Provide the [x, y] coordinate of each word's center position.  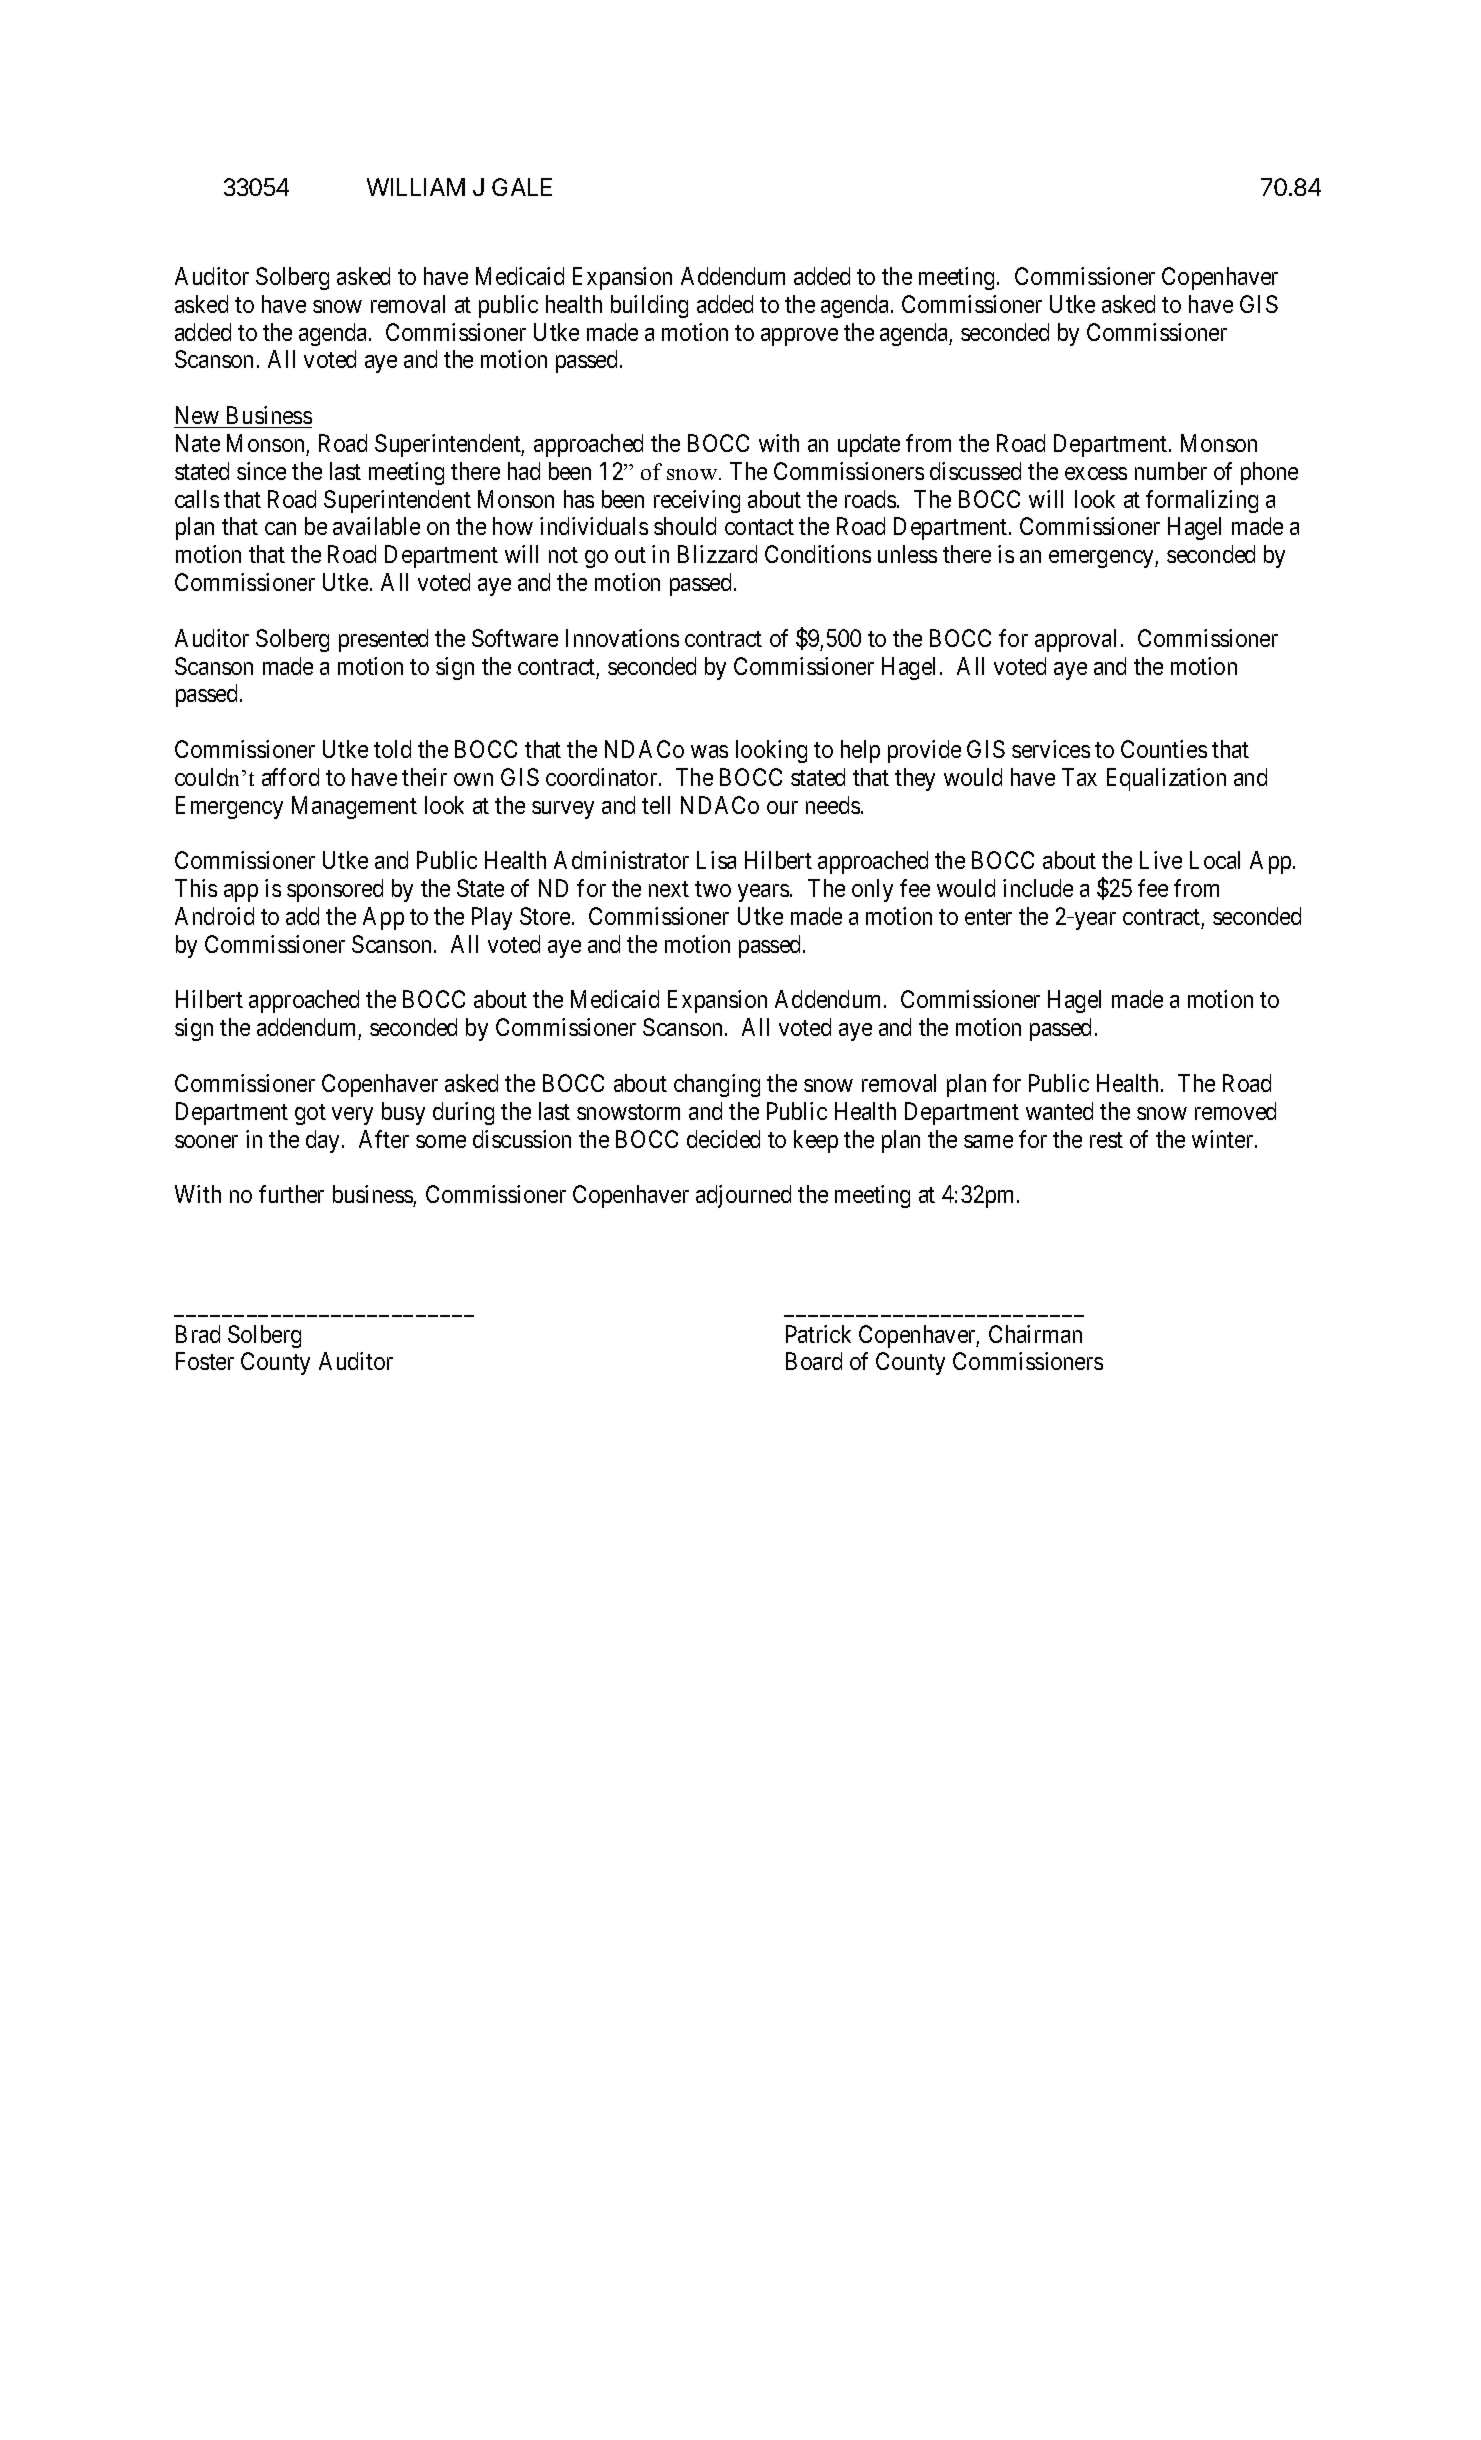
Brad [198, 1334]
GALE [522, 187]
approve [799, 337]
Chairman [1035, 1334]
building [649, 306]
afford [290, 777]
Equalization [1166, 779]
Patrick [818, 1334]
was [709, 751]
